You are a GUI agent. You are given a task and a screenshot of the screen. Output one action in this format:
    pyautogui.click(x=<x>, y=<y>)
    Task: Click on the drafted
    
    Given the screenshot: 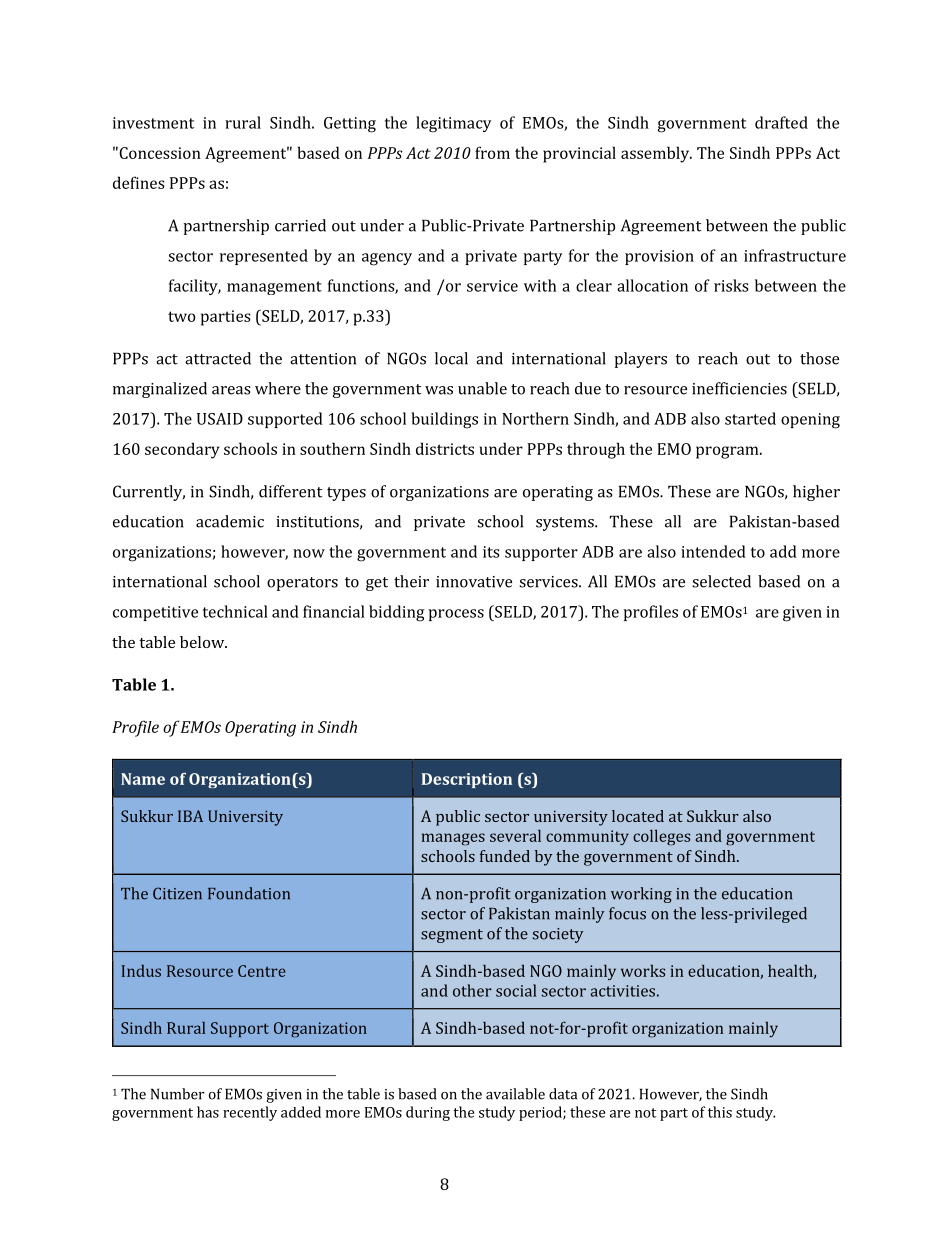 What is the action you would take?
    pyautogui.click(x=781, y=122)
